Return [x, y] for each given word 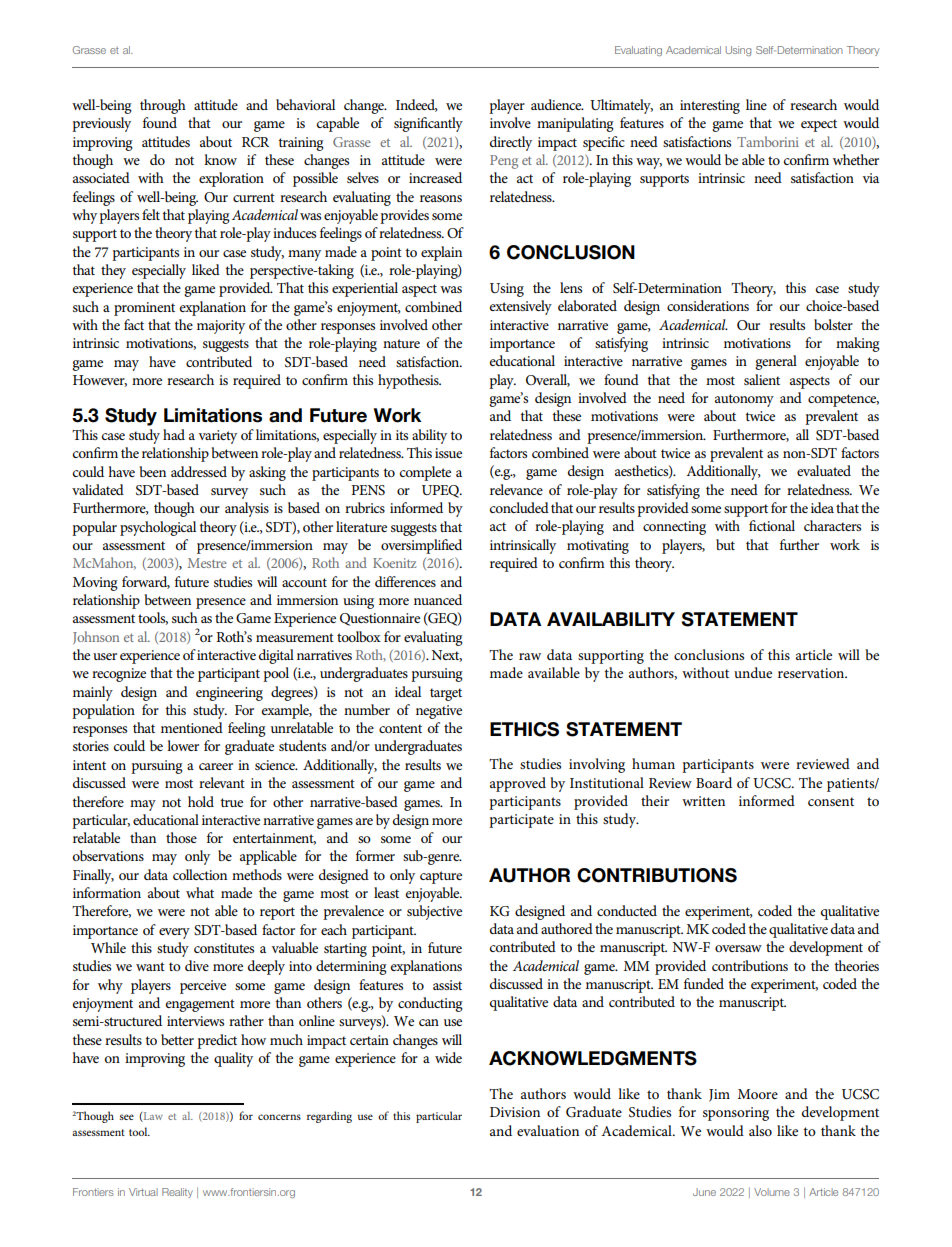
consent [831, 801]
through [163, 106]
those [181, 837]
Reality [177, 1193]
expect [819, 125]
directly [511, 143]
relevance [516, 489]
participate [521, 821]
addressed [199, 471]
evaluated [824, 470]
